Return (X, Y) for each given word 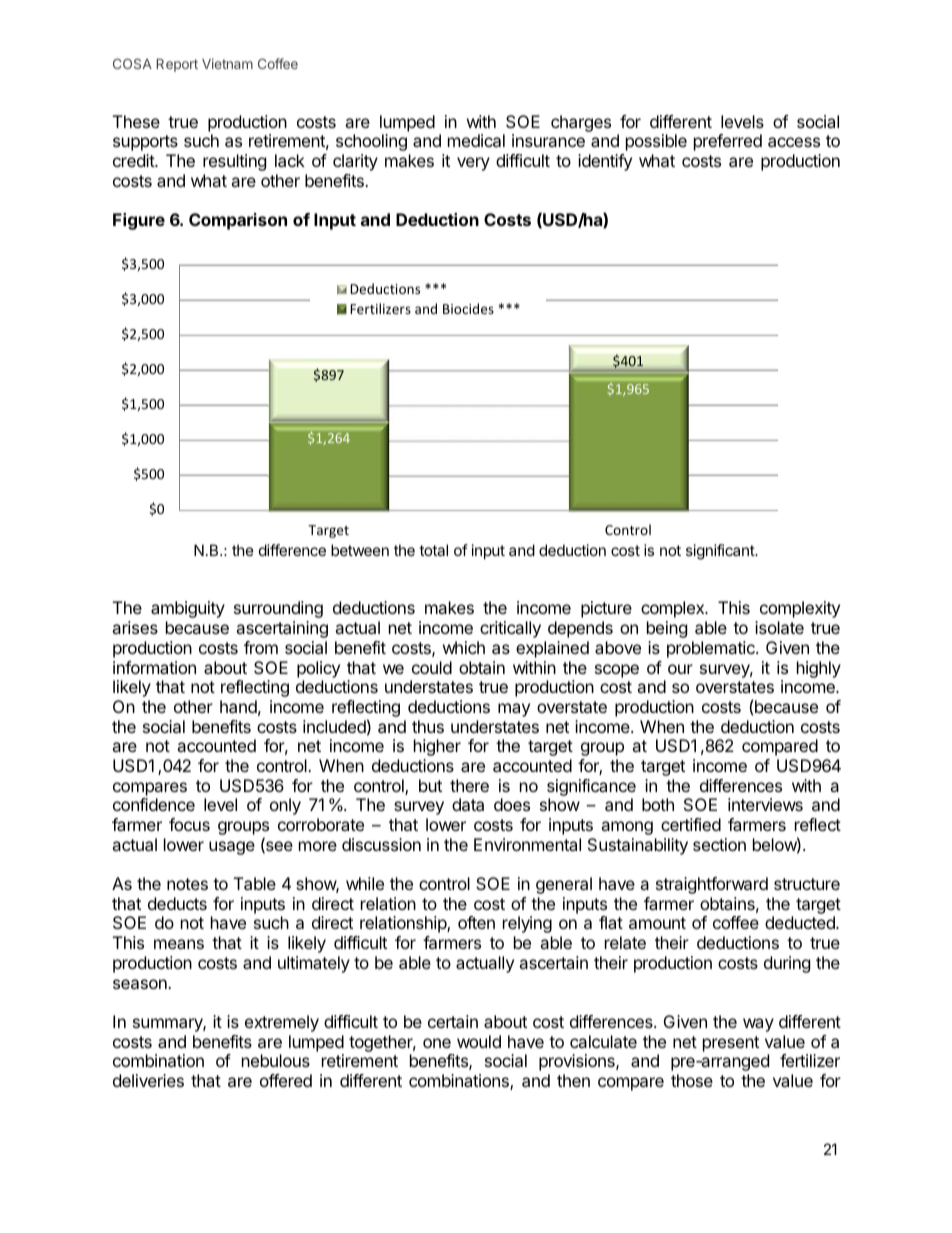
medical (476, 140)
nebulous (276, 1060)
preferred (728, 142)
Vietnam (227, 63)
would (479, 1041)
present (731, 1044)
